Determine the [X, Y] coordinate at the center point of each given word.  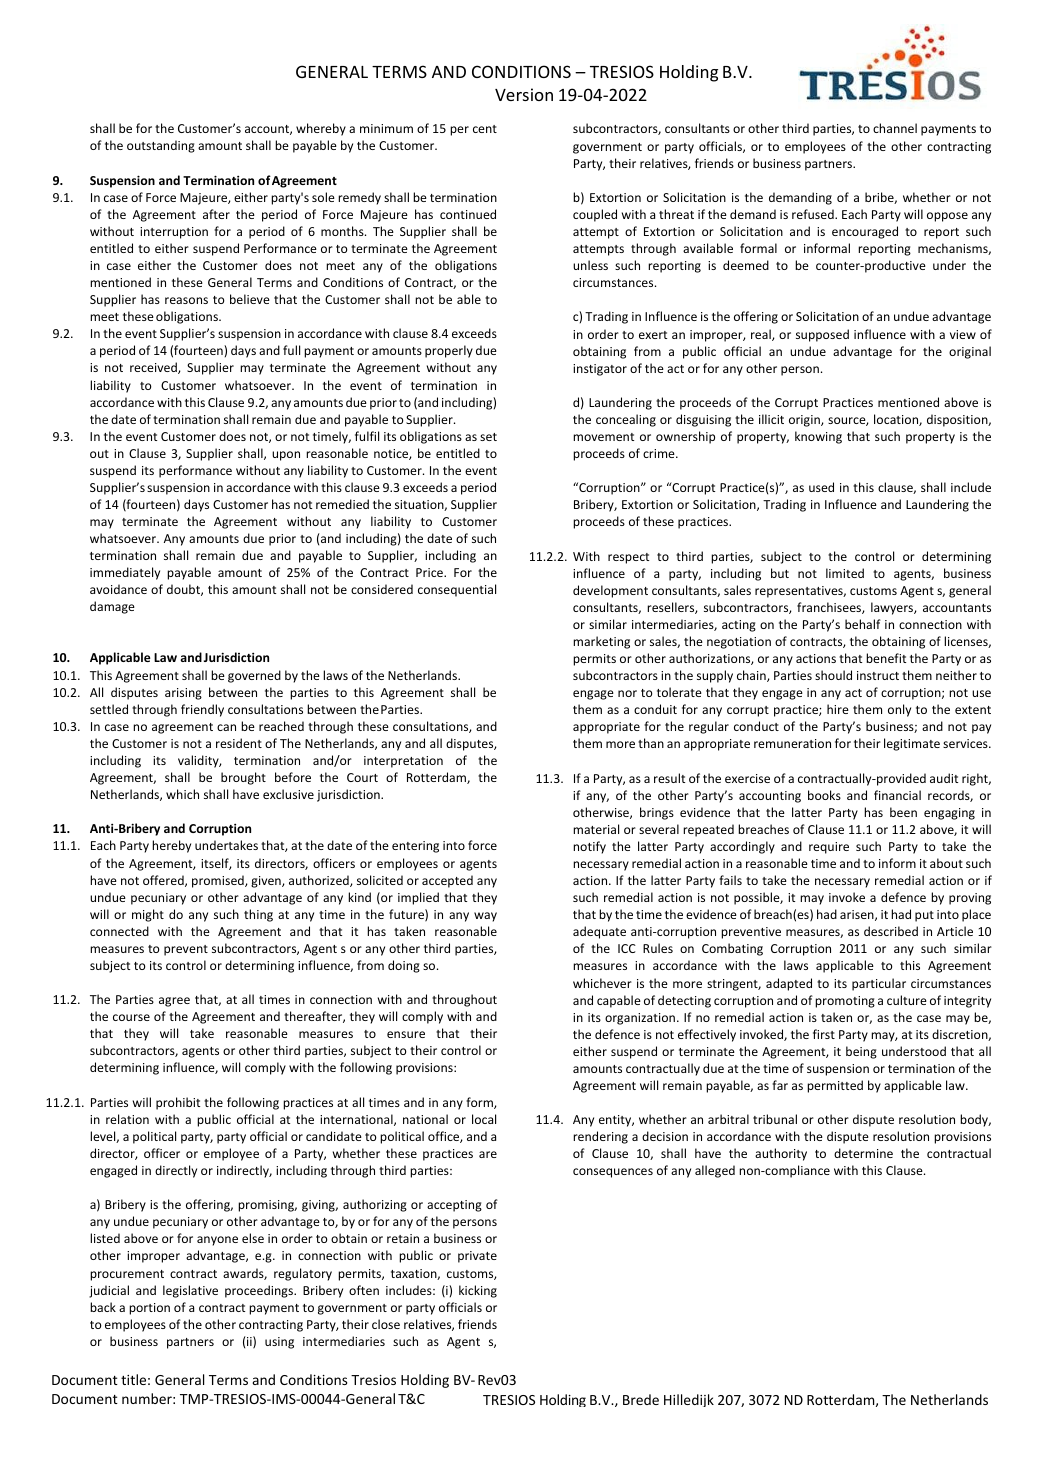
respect [628, 558]
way [485, 917]
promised [219, 881]
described [891, 931]
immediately [125, 573]
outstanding [161, 146]
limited [845, 573]
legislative [190, 1291]
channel [895, 128]
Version [524, 94]
